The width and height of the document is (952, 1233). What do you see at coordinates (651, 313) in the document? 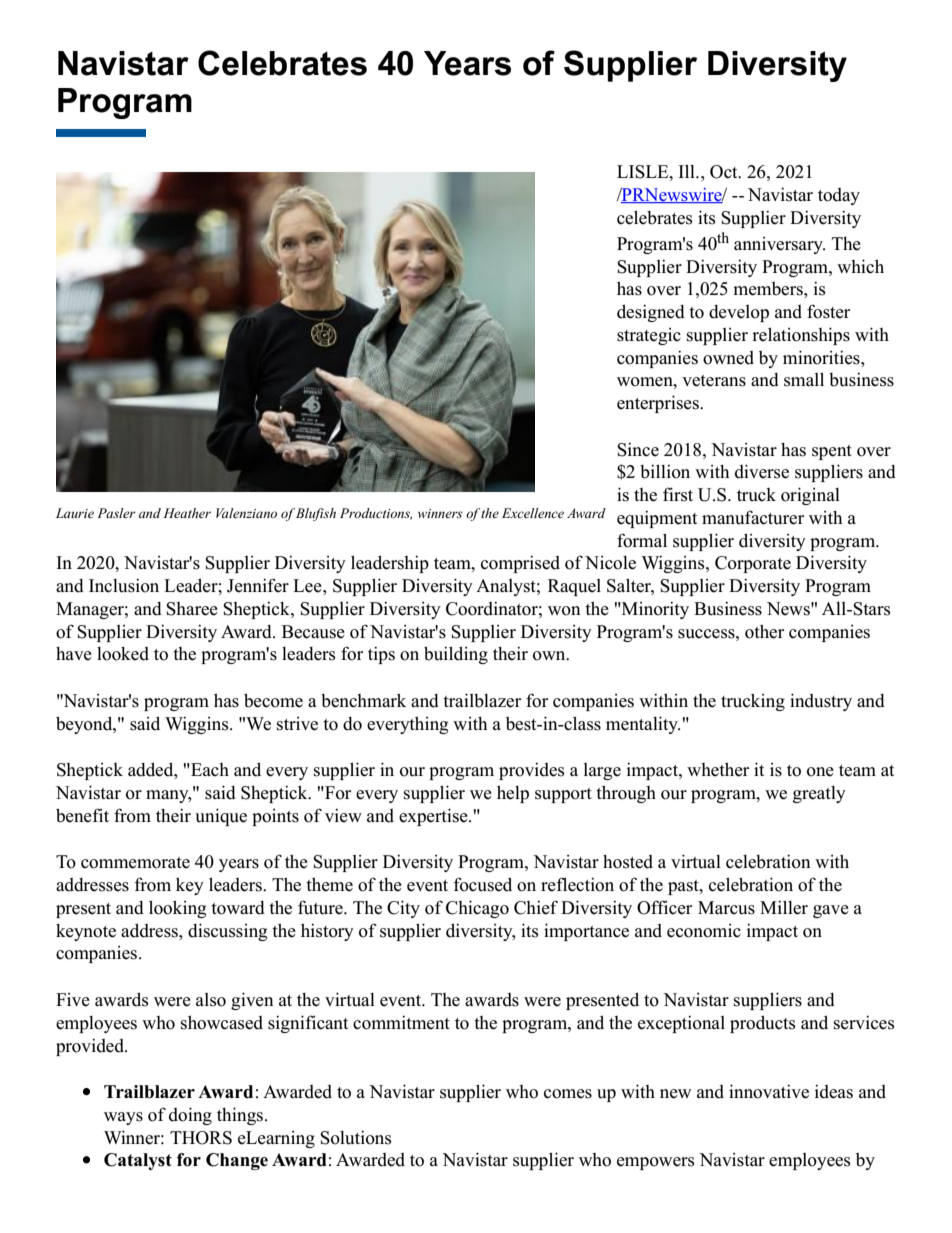
I see `designed` at bounding box center [651, 313].
